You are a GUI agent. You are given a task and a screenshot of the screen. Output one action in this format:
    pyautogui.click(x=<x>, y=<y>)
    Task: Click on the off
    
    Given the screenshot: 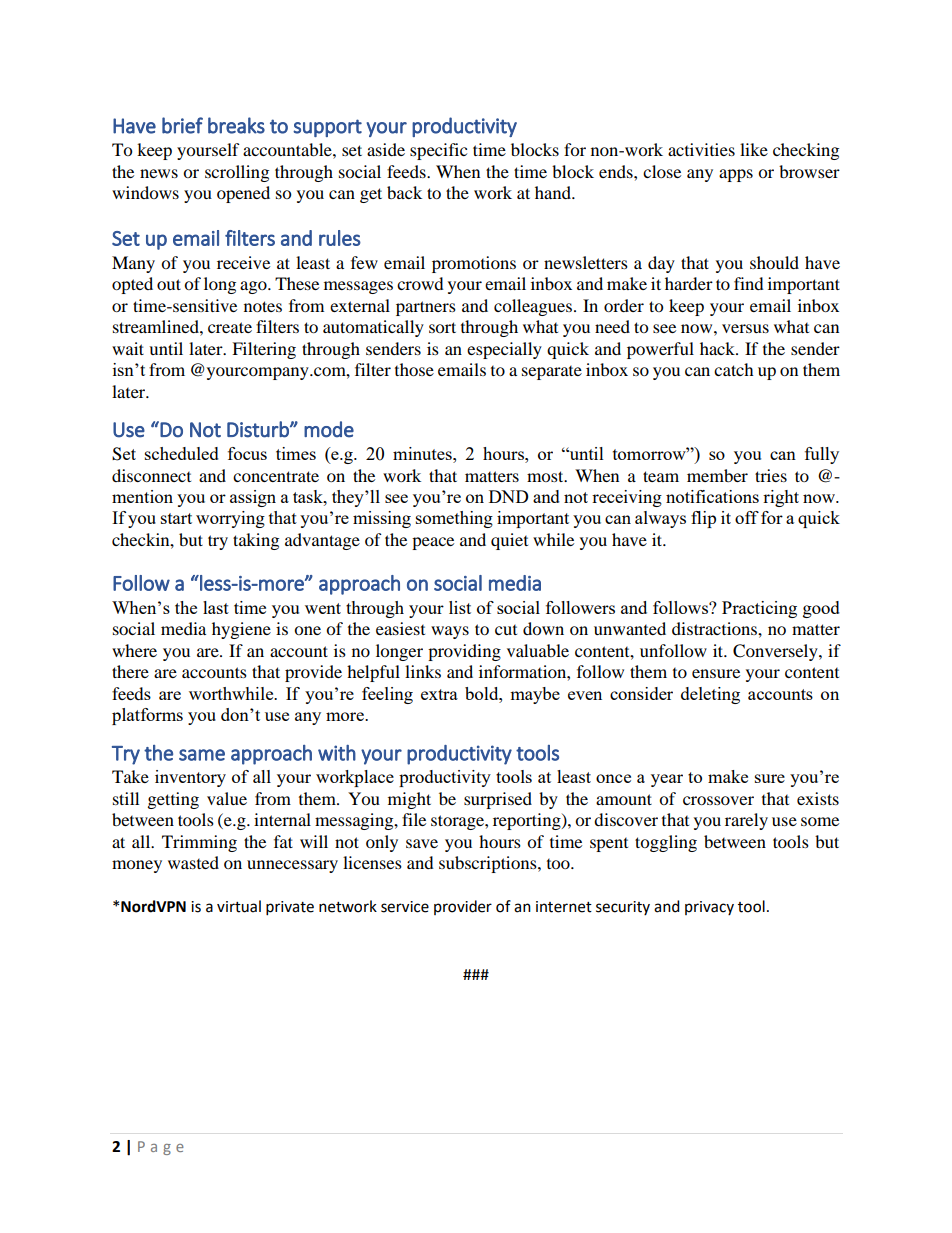 What is the action you would take?
    pyautogui.click(x=747, y=517)
